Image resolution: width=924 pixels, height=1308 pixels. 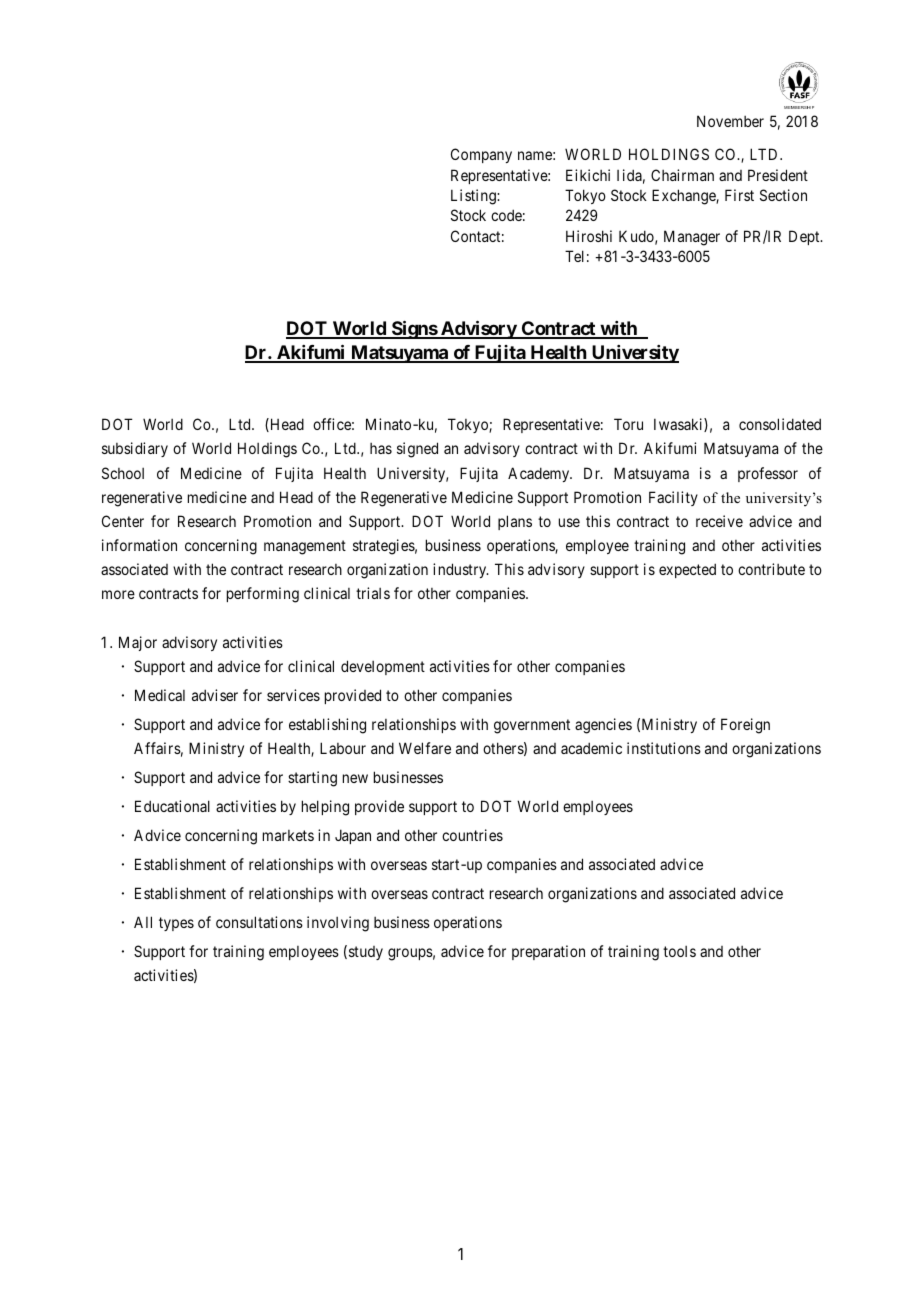 What do you see at coordinates (135, 449) in the screenshot?
I see `subsidiary` at bounding box center [135, 449].
